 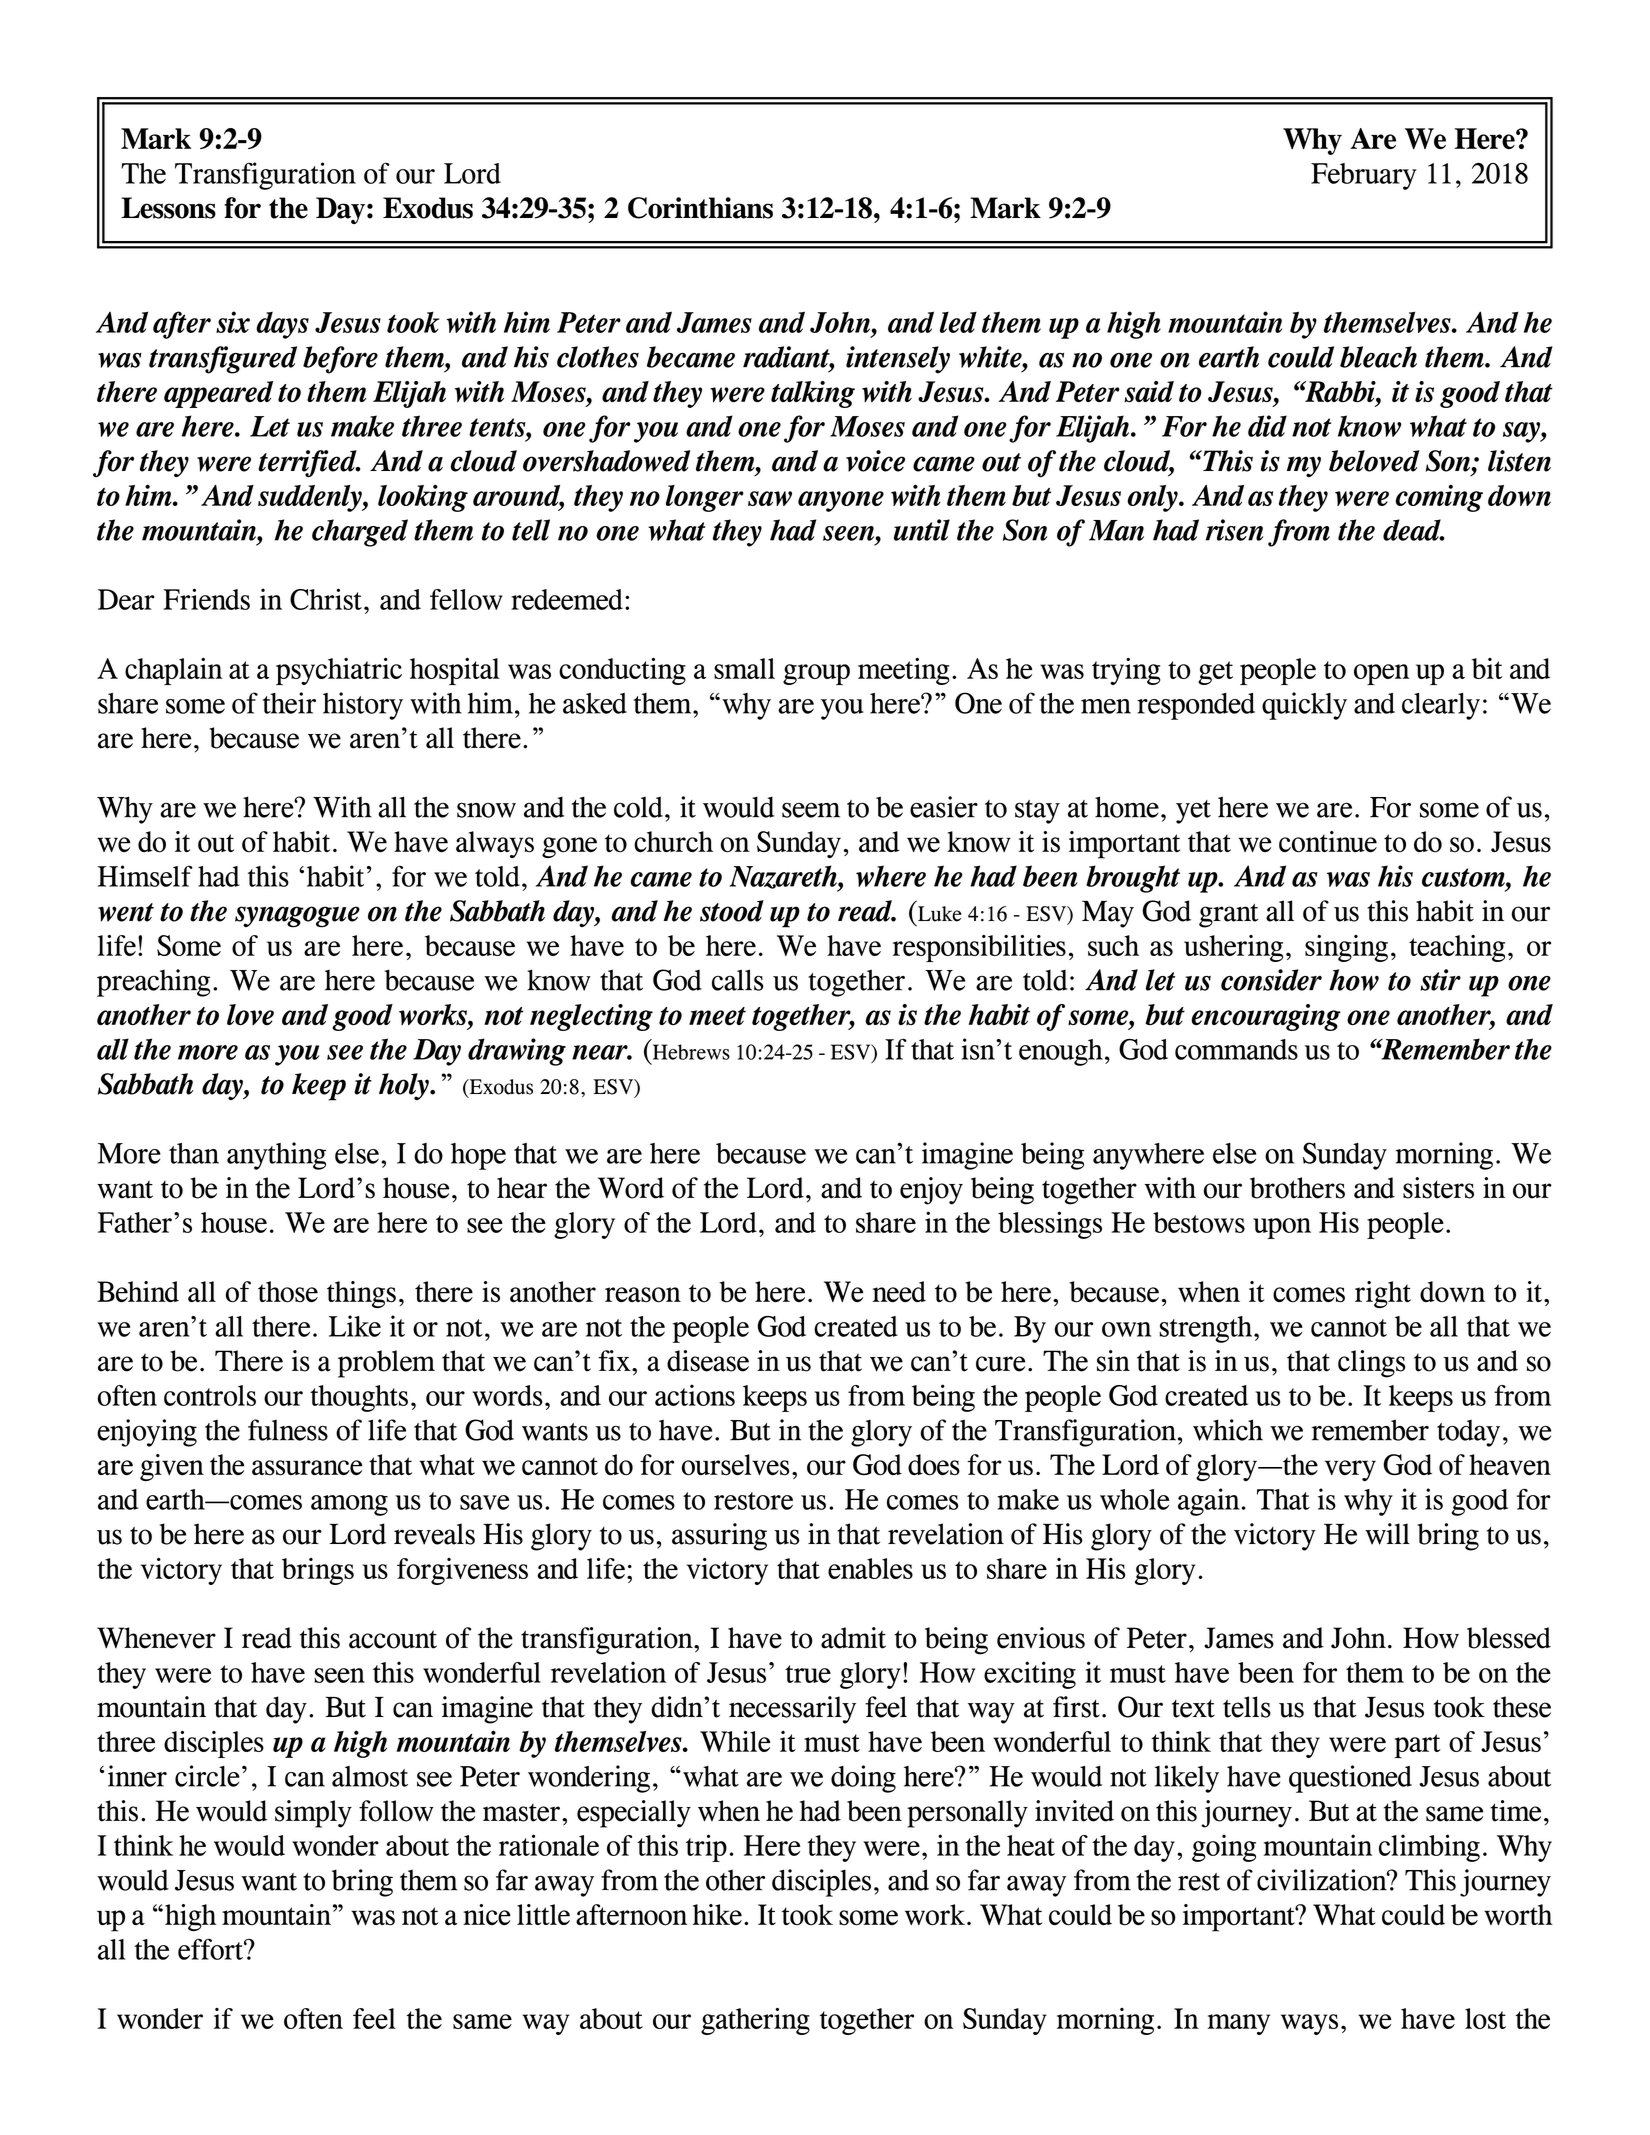 I want to click on nice, so click(x=487, y=1914).
